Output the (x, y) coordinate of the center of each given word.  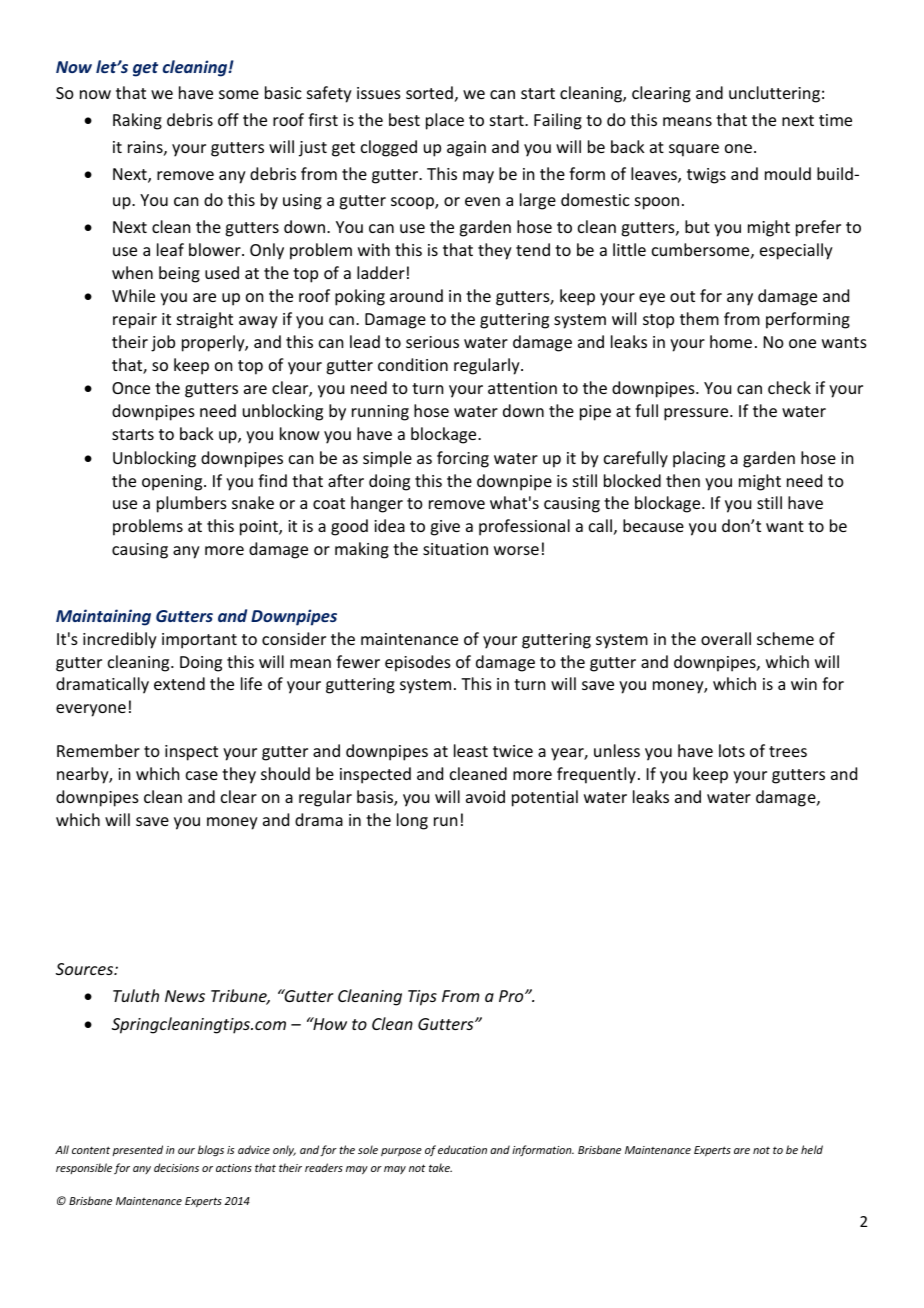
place (445, 121)
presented (137, 1150)
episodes (418, 663)
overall (726, 638)
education (462, 1149)
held (812, 1149)
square (694, 150)
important (199, 641)
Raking (137, 121)
